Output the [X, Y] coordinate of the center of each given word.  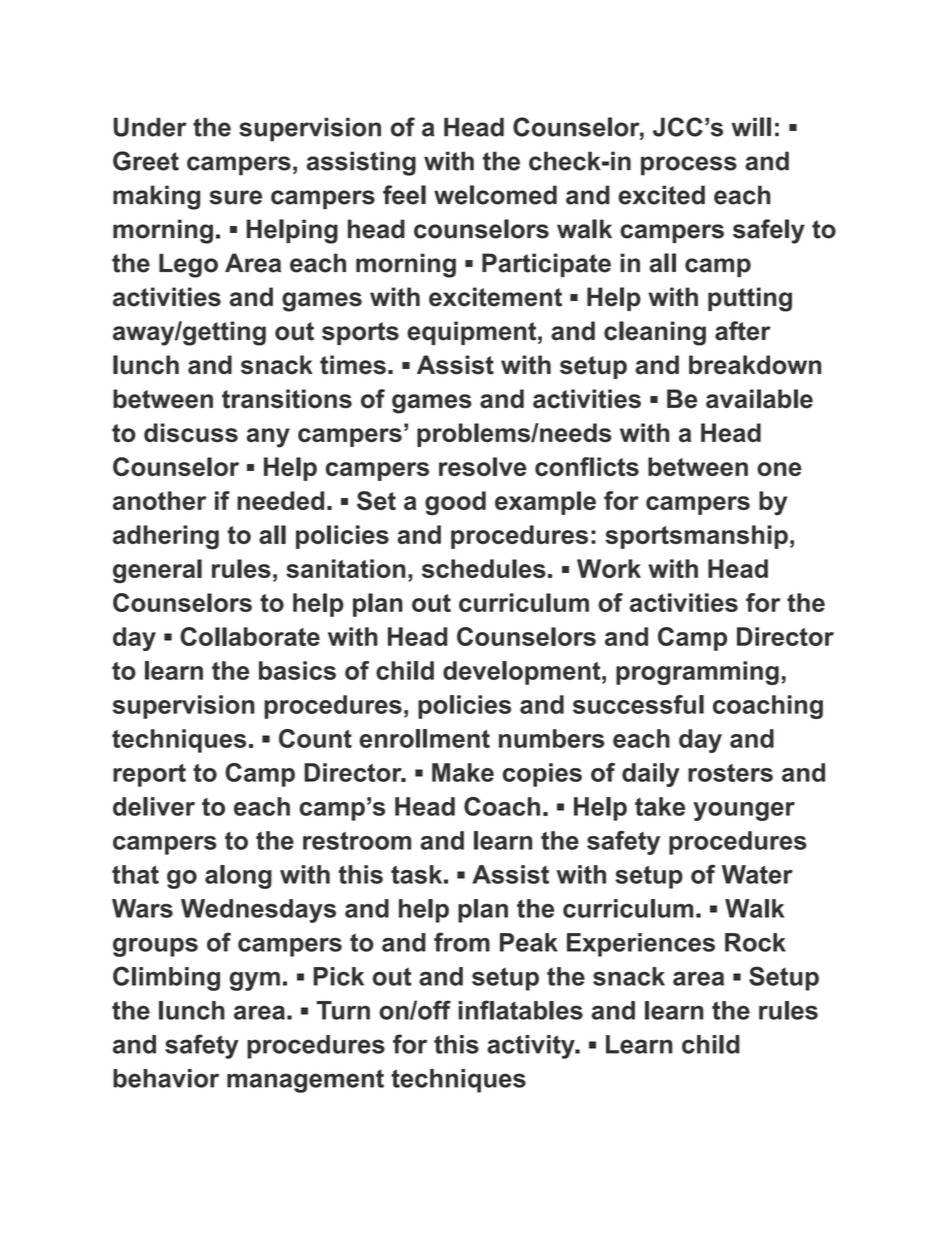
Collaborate [250, 636]
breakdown [755, 365]
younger [744, 811]
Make [463, 772]
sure [235, 197]
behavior [166, 1078]
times [353, 365]
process [689, 166]
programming [697, 673]
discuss [191, 432]
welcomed [495, 195]
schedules [484, 568]
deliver [154, 806]
